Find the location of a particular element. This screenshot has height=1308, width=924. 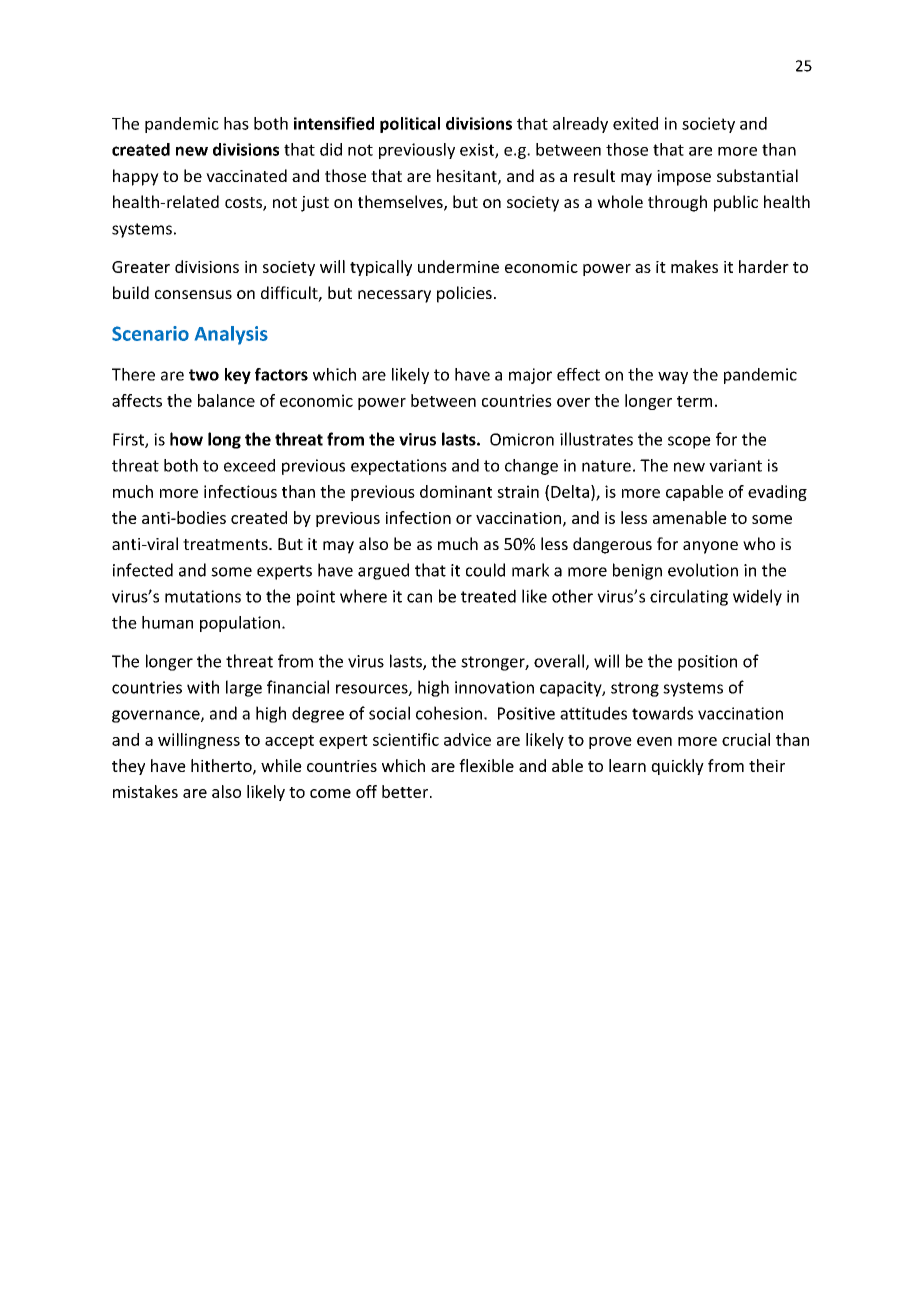

expectations is located at coordinates (399, 467).
